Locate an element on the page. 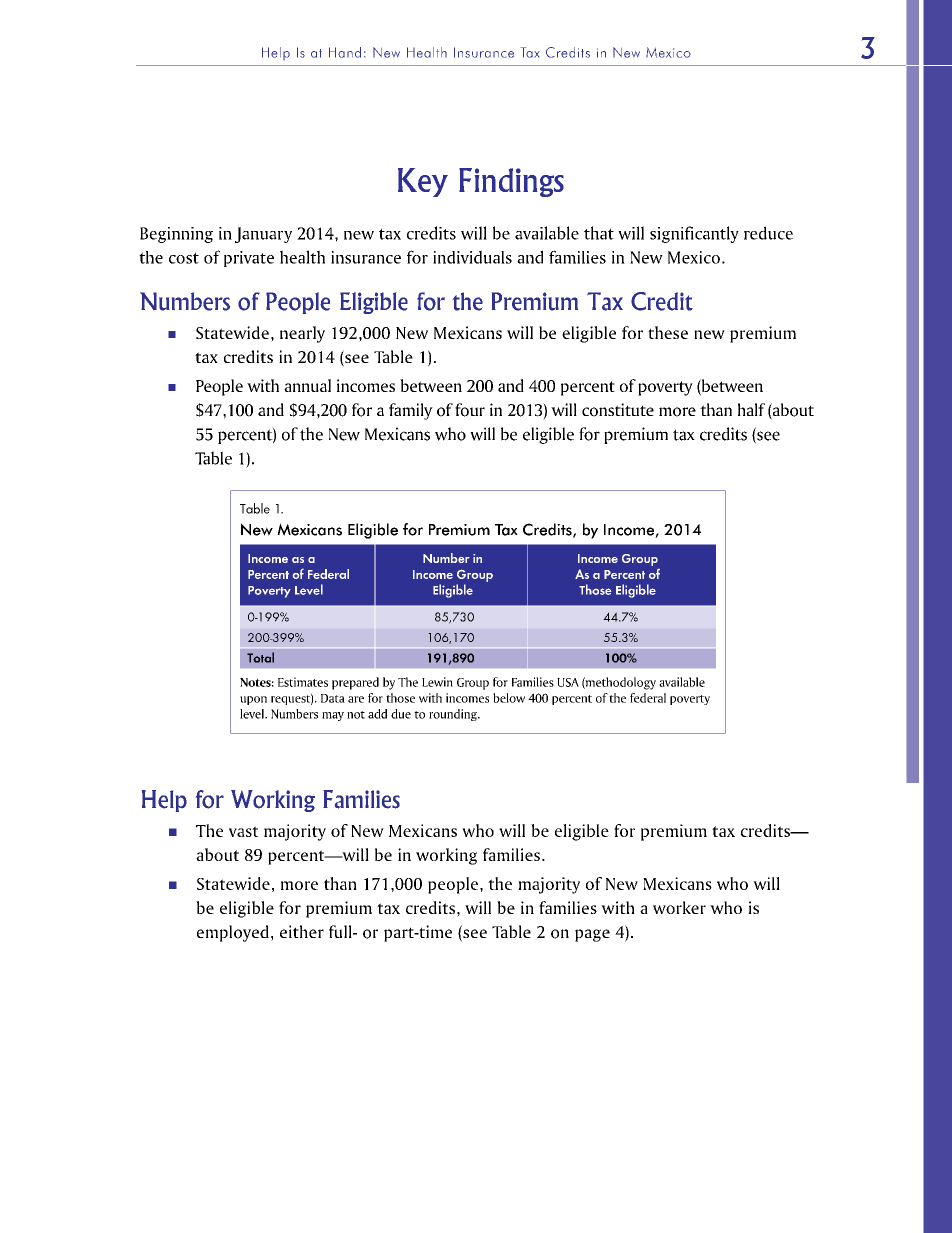 Image resolution: width=952 pixels, height=1233 pixels. annual is located at coordinates (307, 385).
